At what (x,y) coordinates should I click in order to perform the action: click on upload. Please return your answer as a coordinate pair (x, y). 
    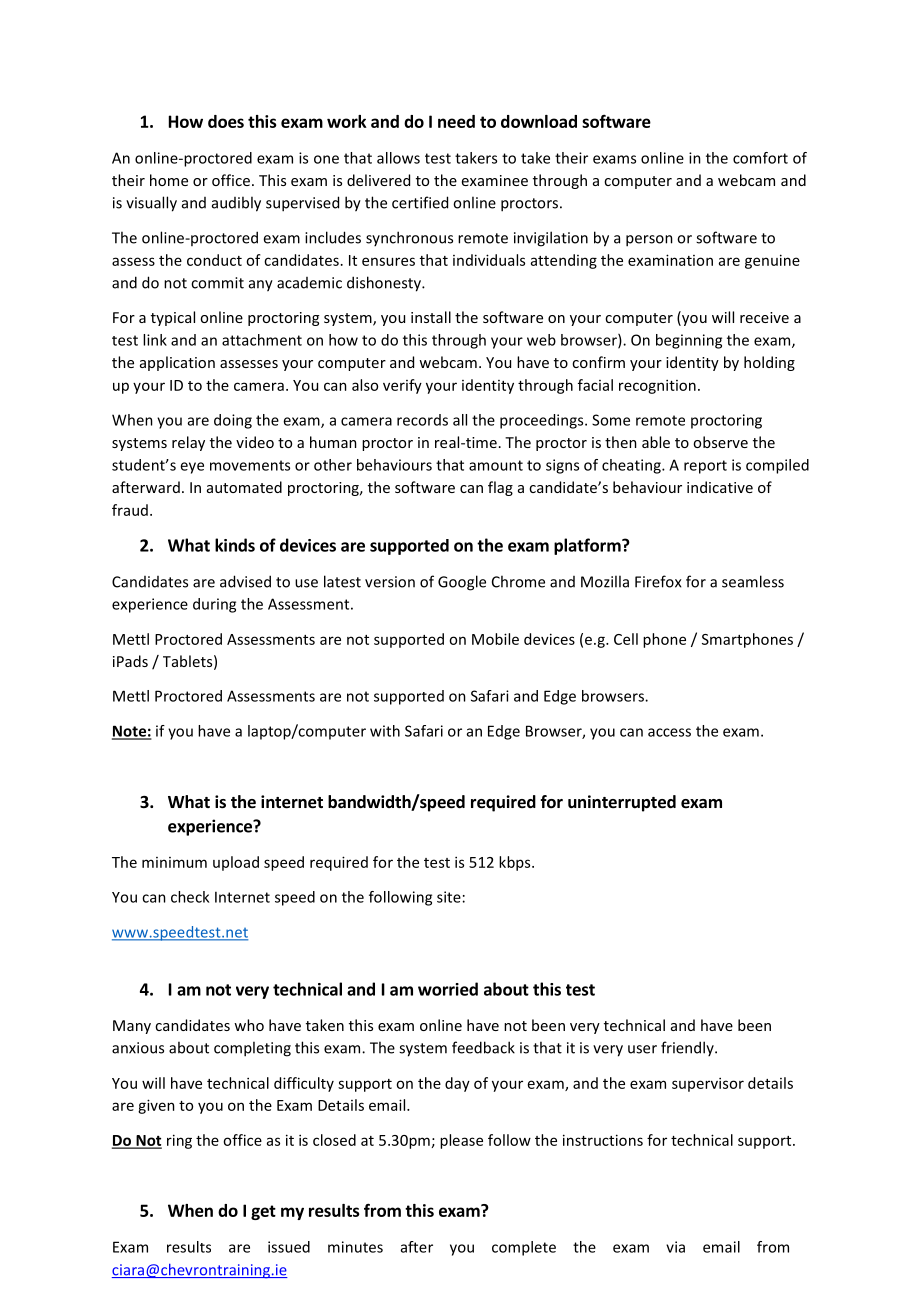
    Looking at the image, I should click on (236, 863).
